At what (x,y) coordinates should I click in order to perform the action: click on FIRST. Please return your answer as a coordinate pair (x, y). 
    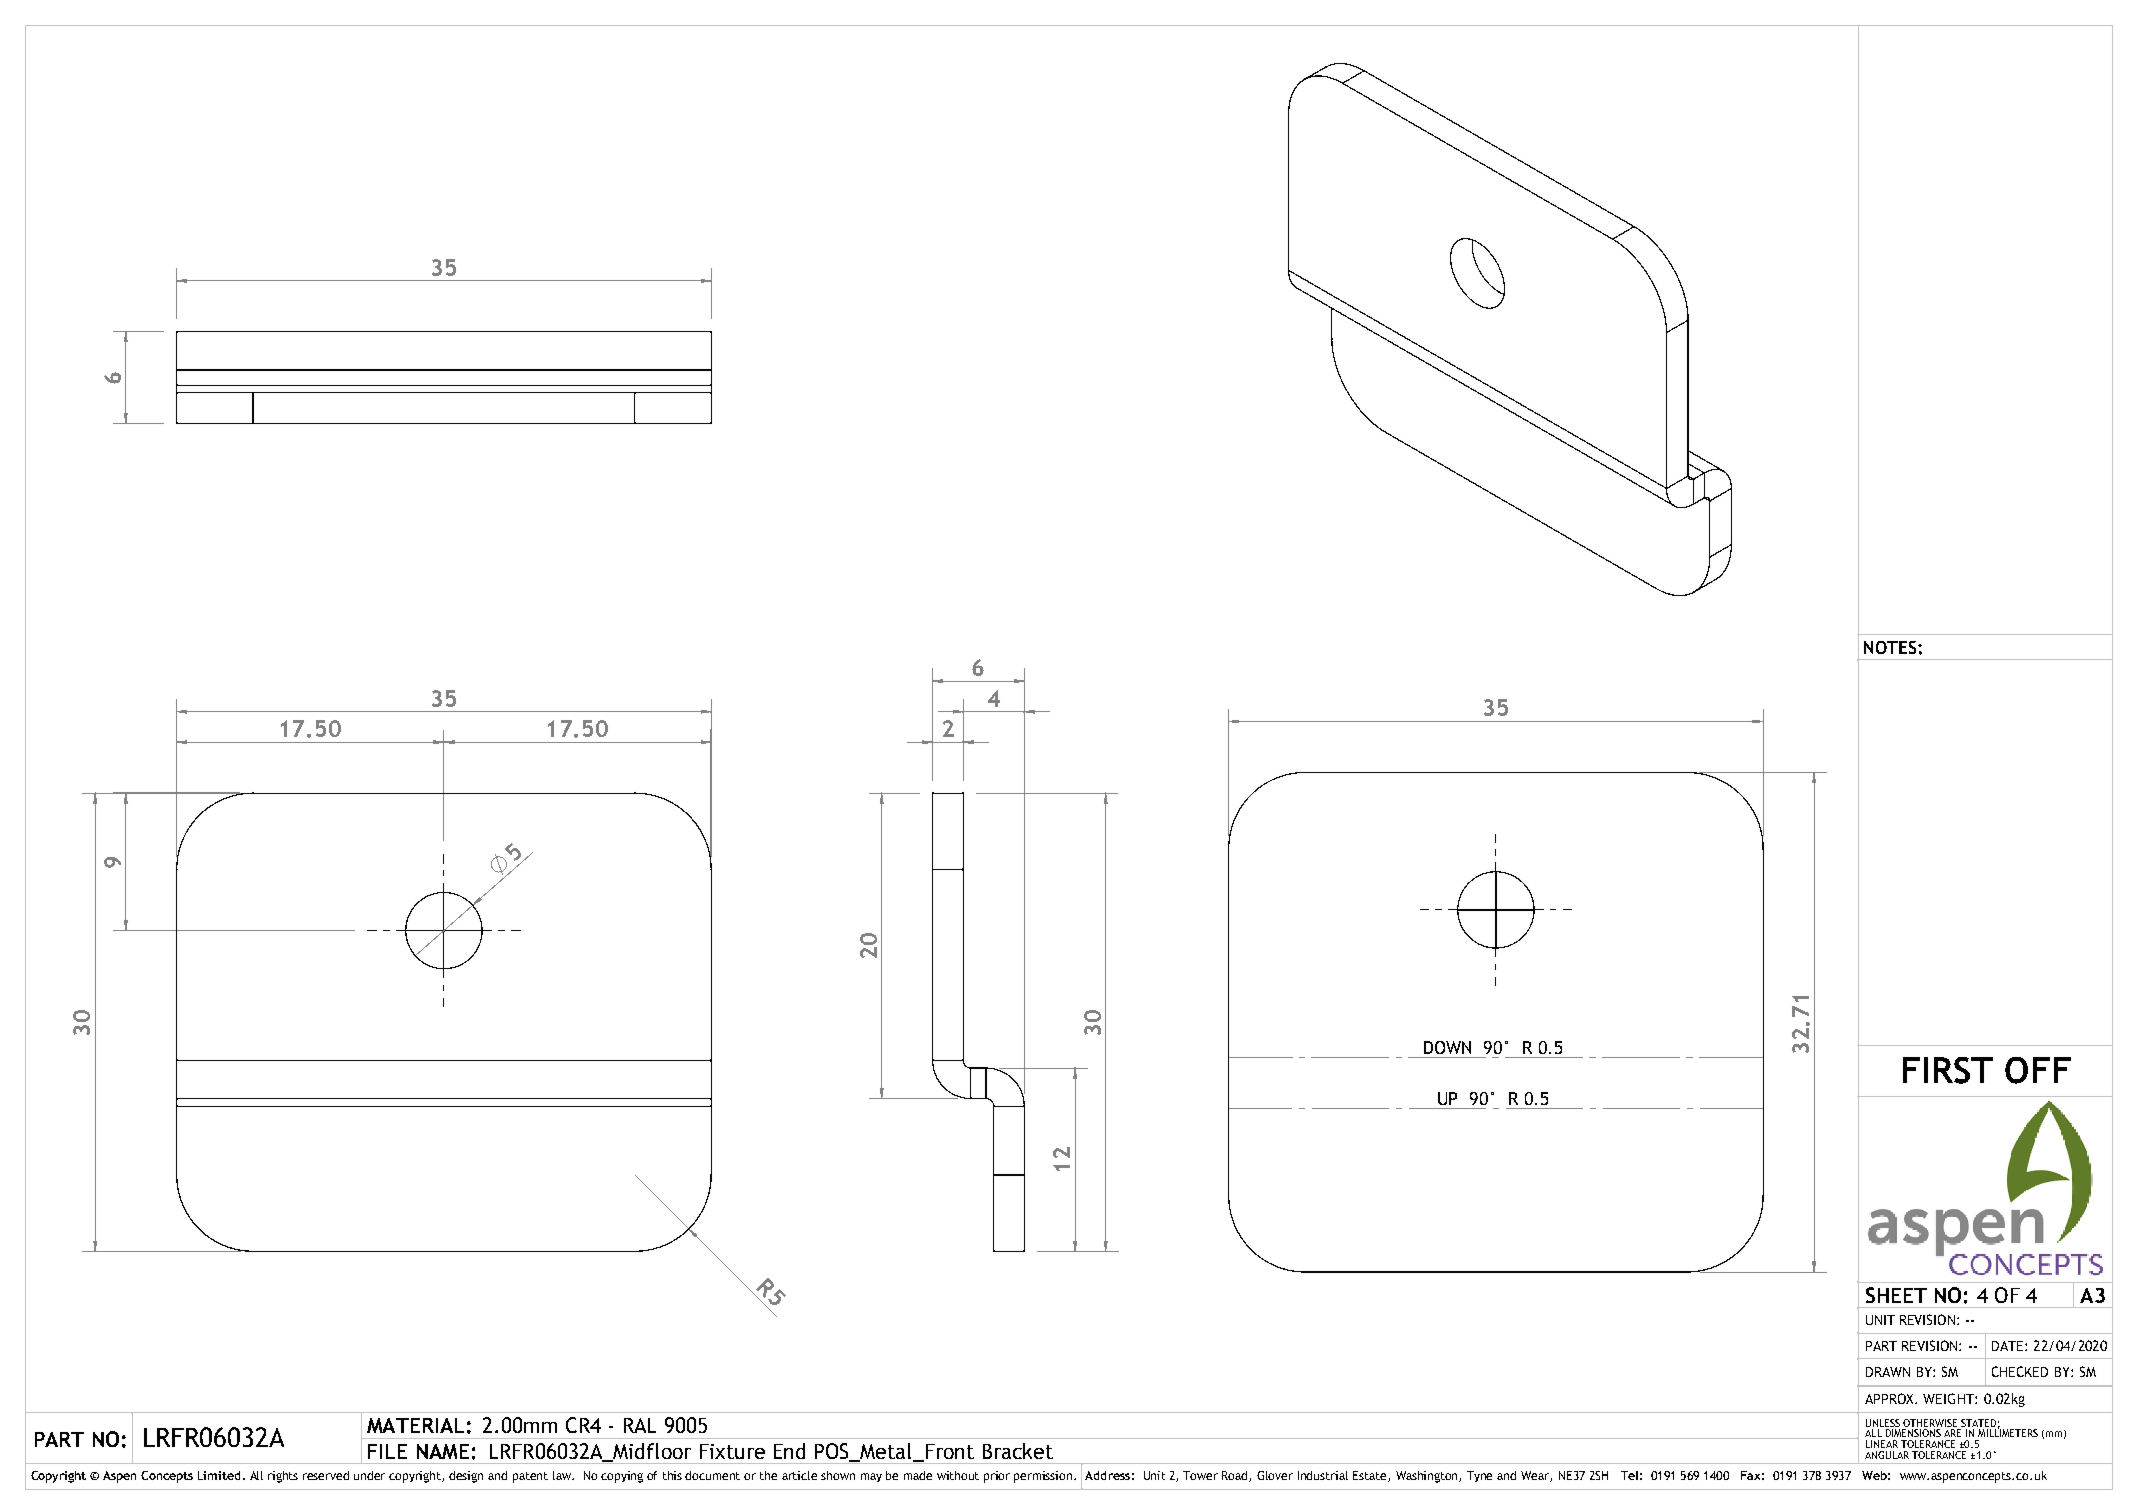
    Looking at the image, I should click on (1948, 1070).
